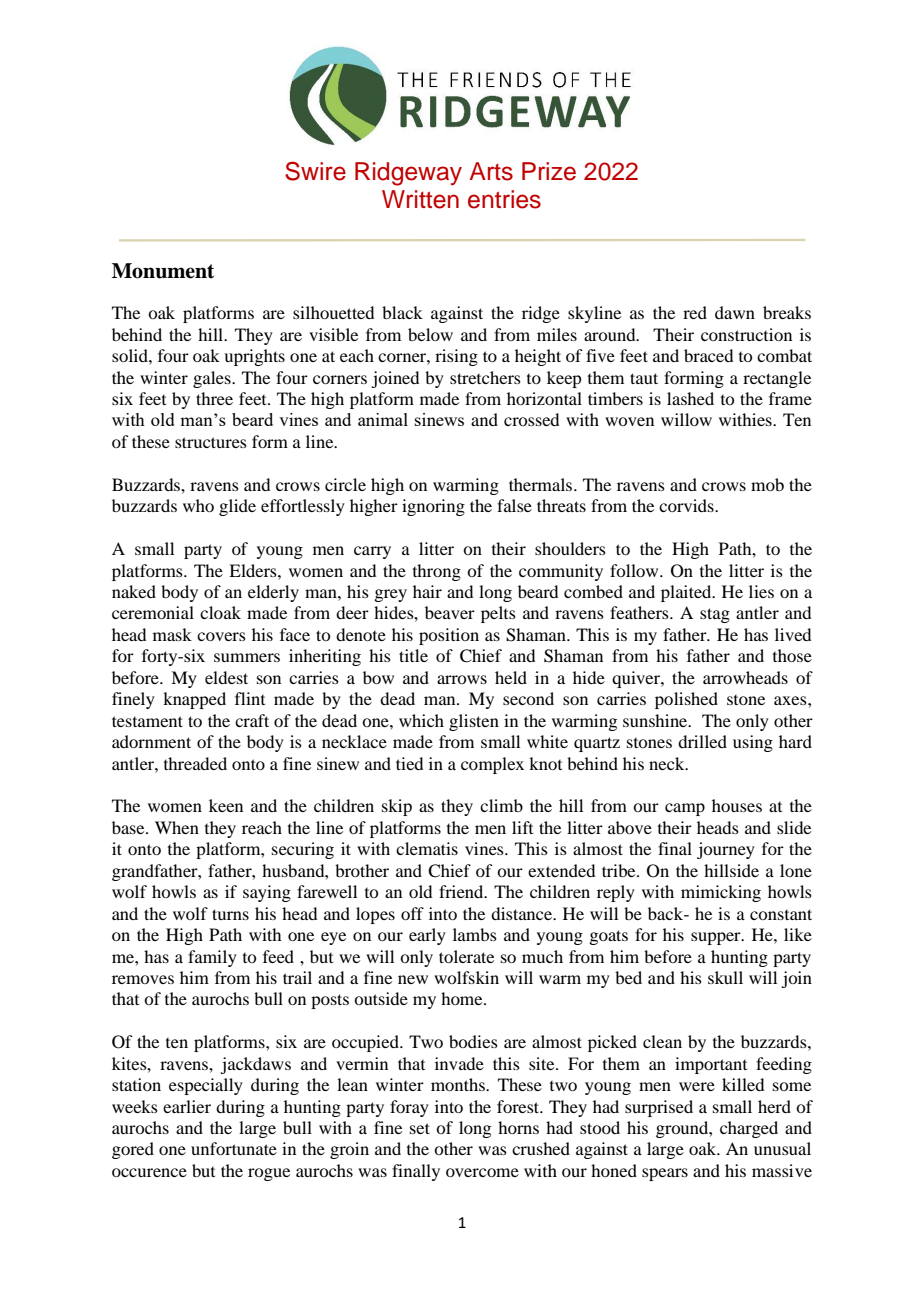  Describe the element at coordinates (687, 505) in the image. I see `corvids` at that location.
